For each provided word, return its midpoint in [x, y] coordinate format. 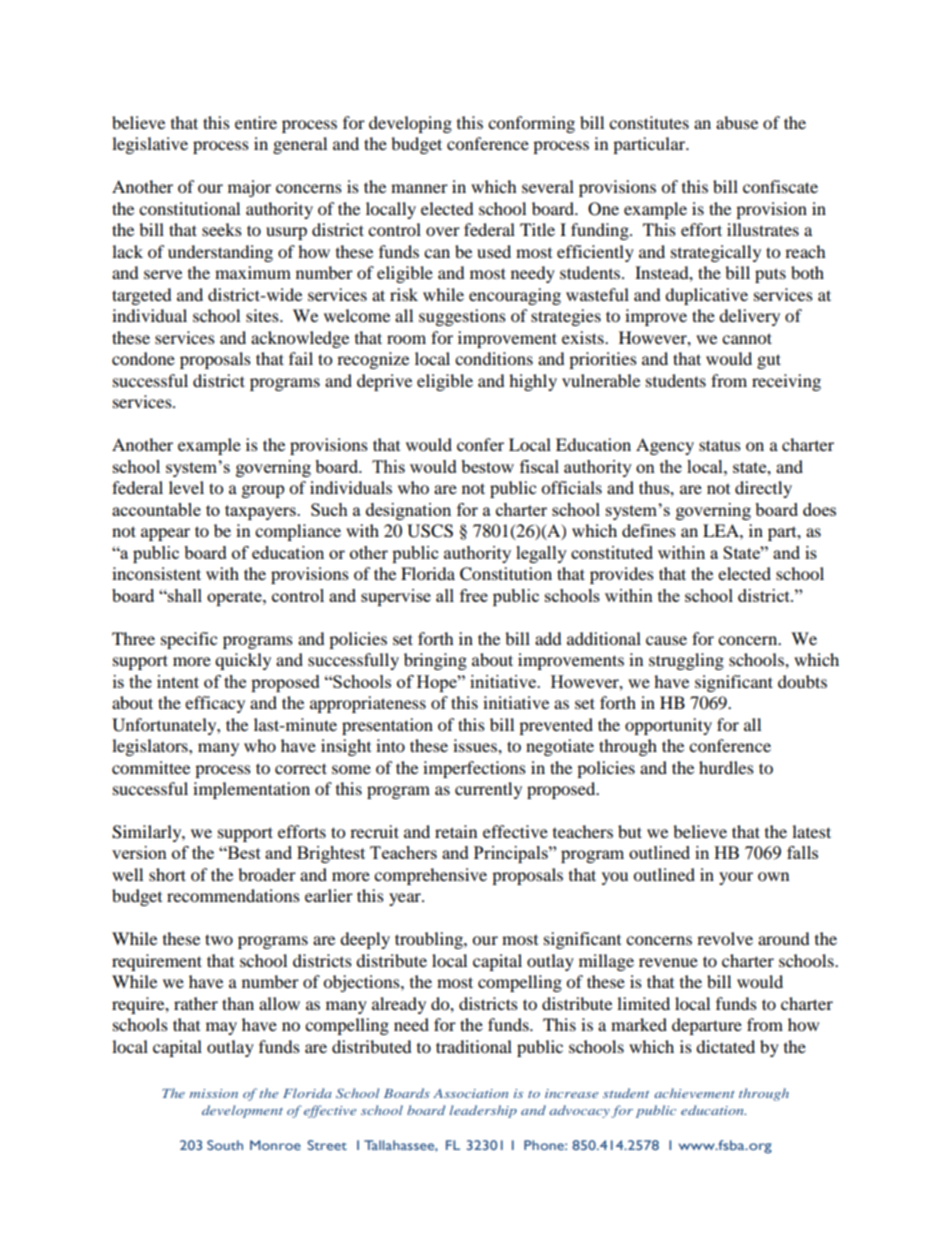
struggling [686, 661]
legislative [150, 145]
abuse [737, 122]
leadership [483, 1111]
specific [189, 640]
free [474, 595]
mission [213, 1093]
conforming [531, 124]
